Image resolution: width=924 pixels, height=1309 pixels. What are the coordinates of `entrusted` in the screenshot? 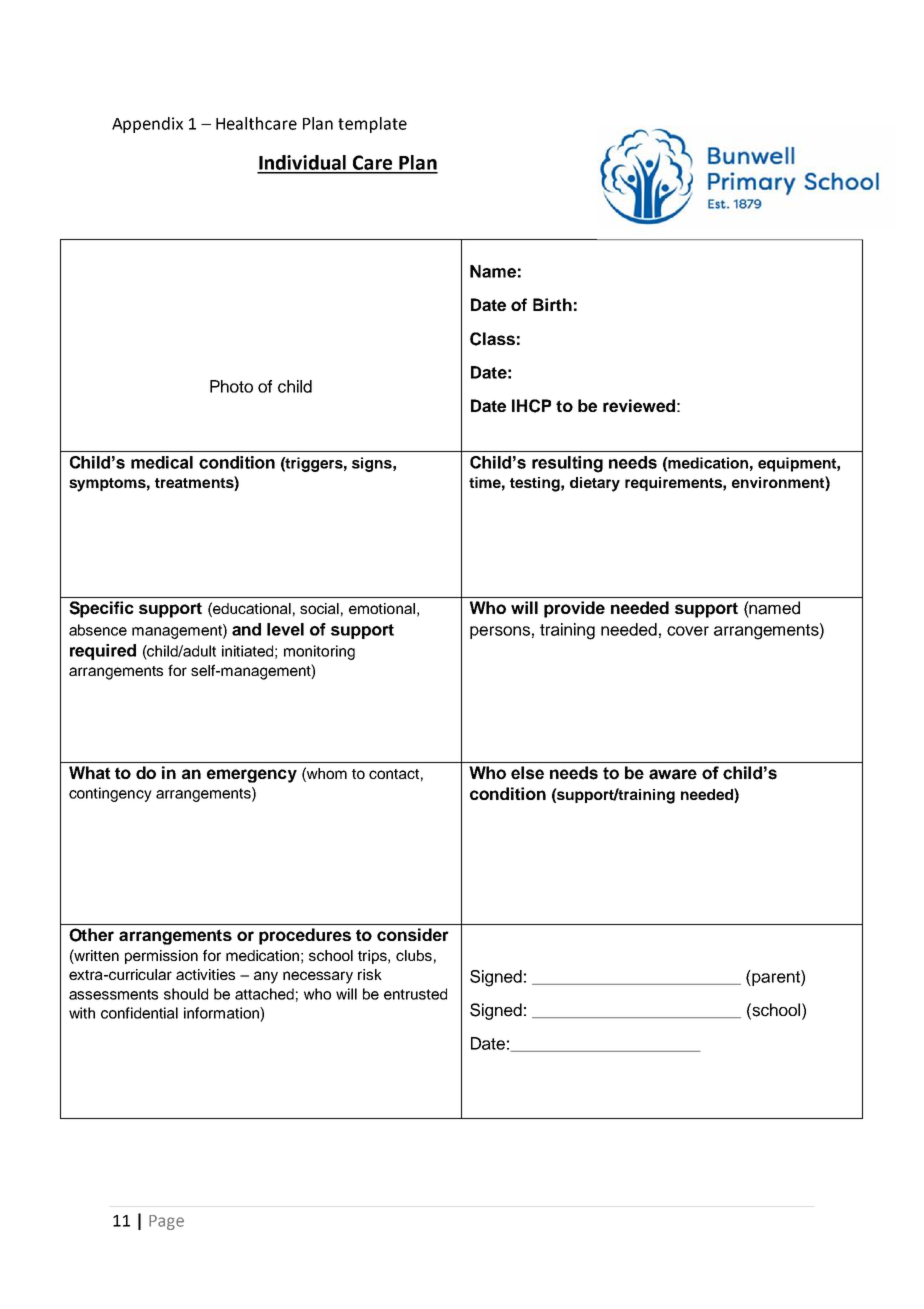 It's located at (415, 994).
